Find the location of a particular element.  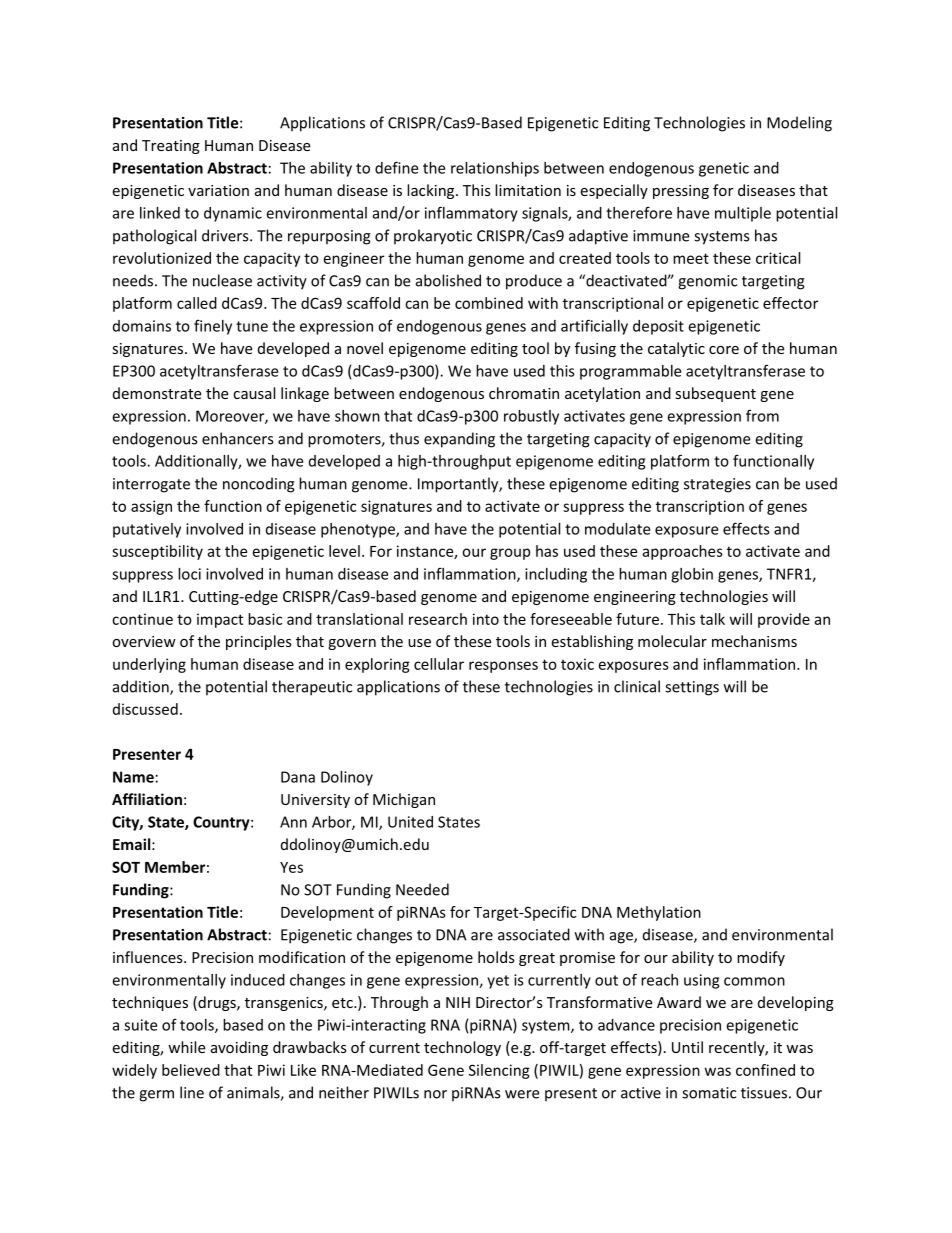

Name is located at coordinates (133, 777).
